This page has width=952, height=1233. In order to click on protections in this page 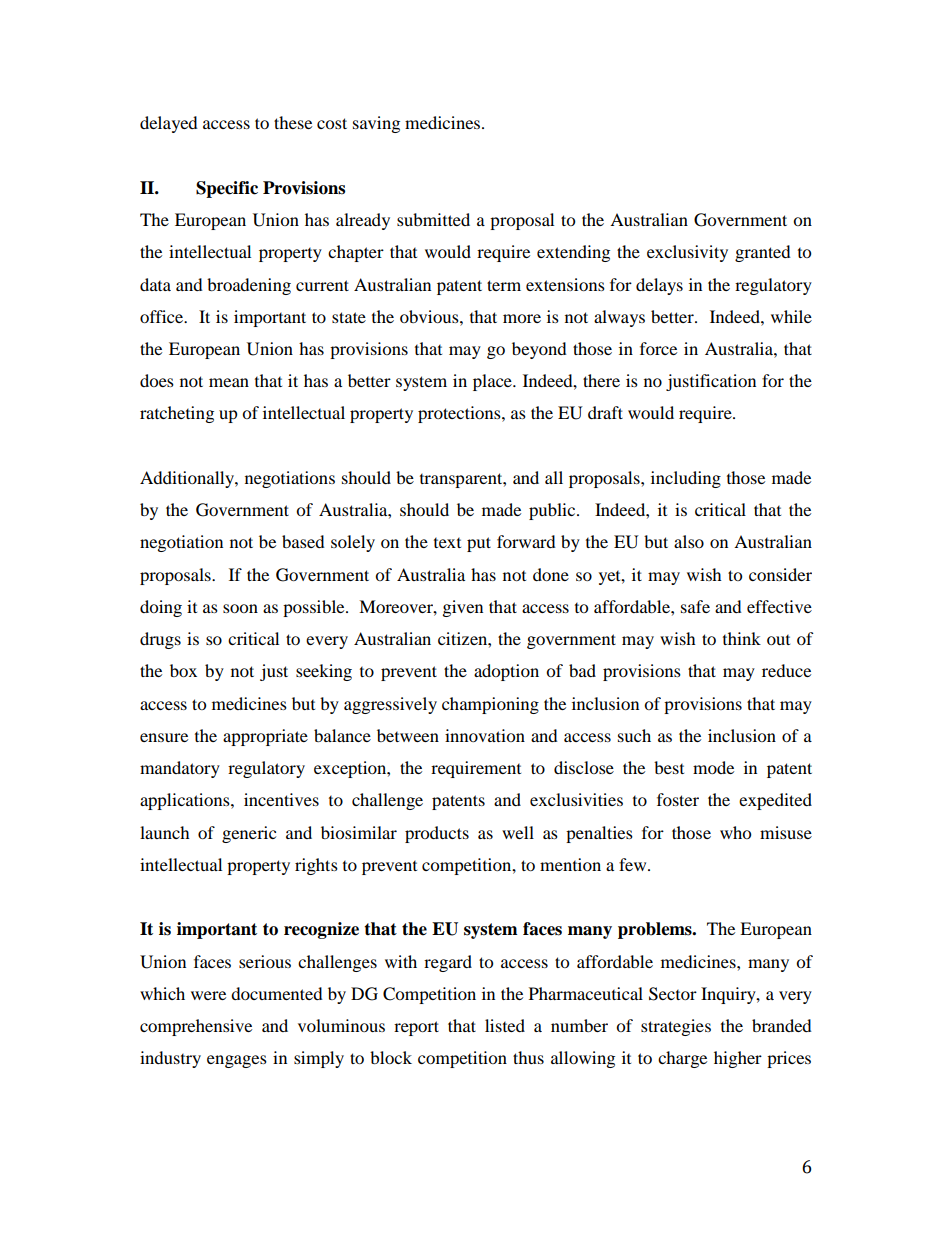, I will do `click(460, 414)`.
